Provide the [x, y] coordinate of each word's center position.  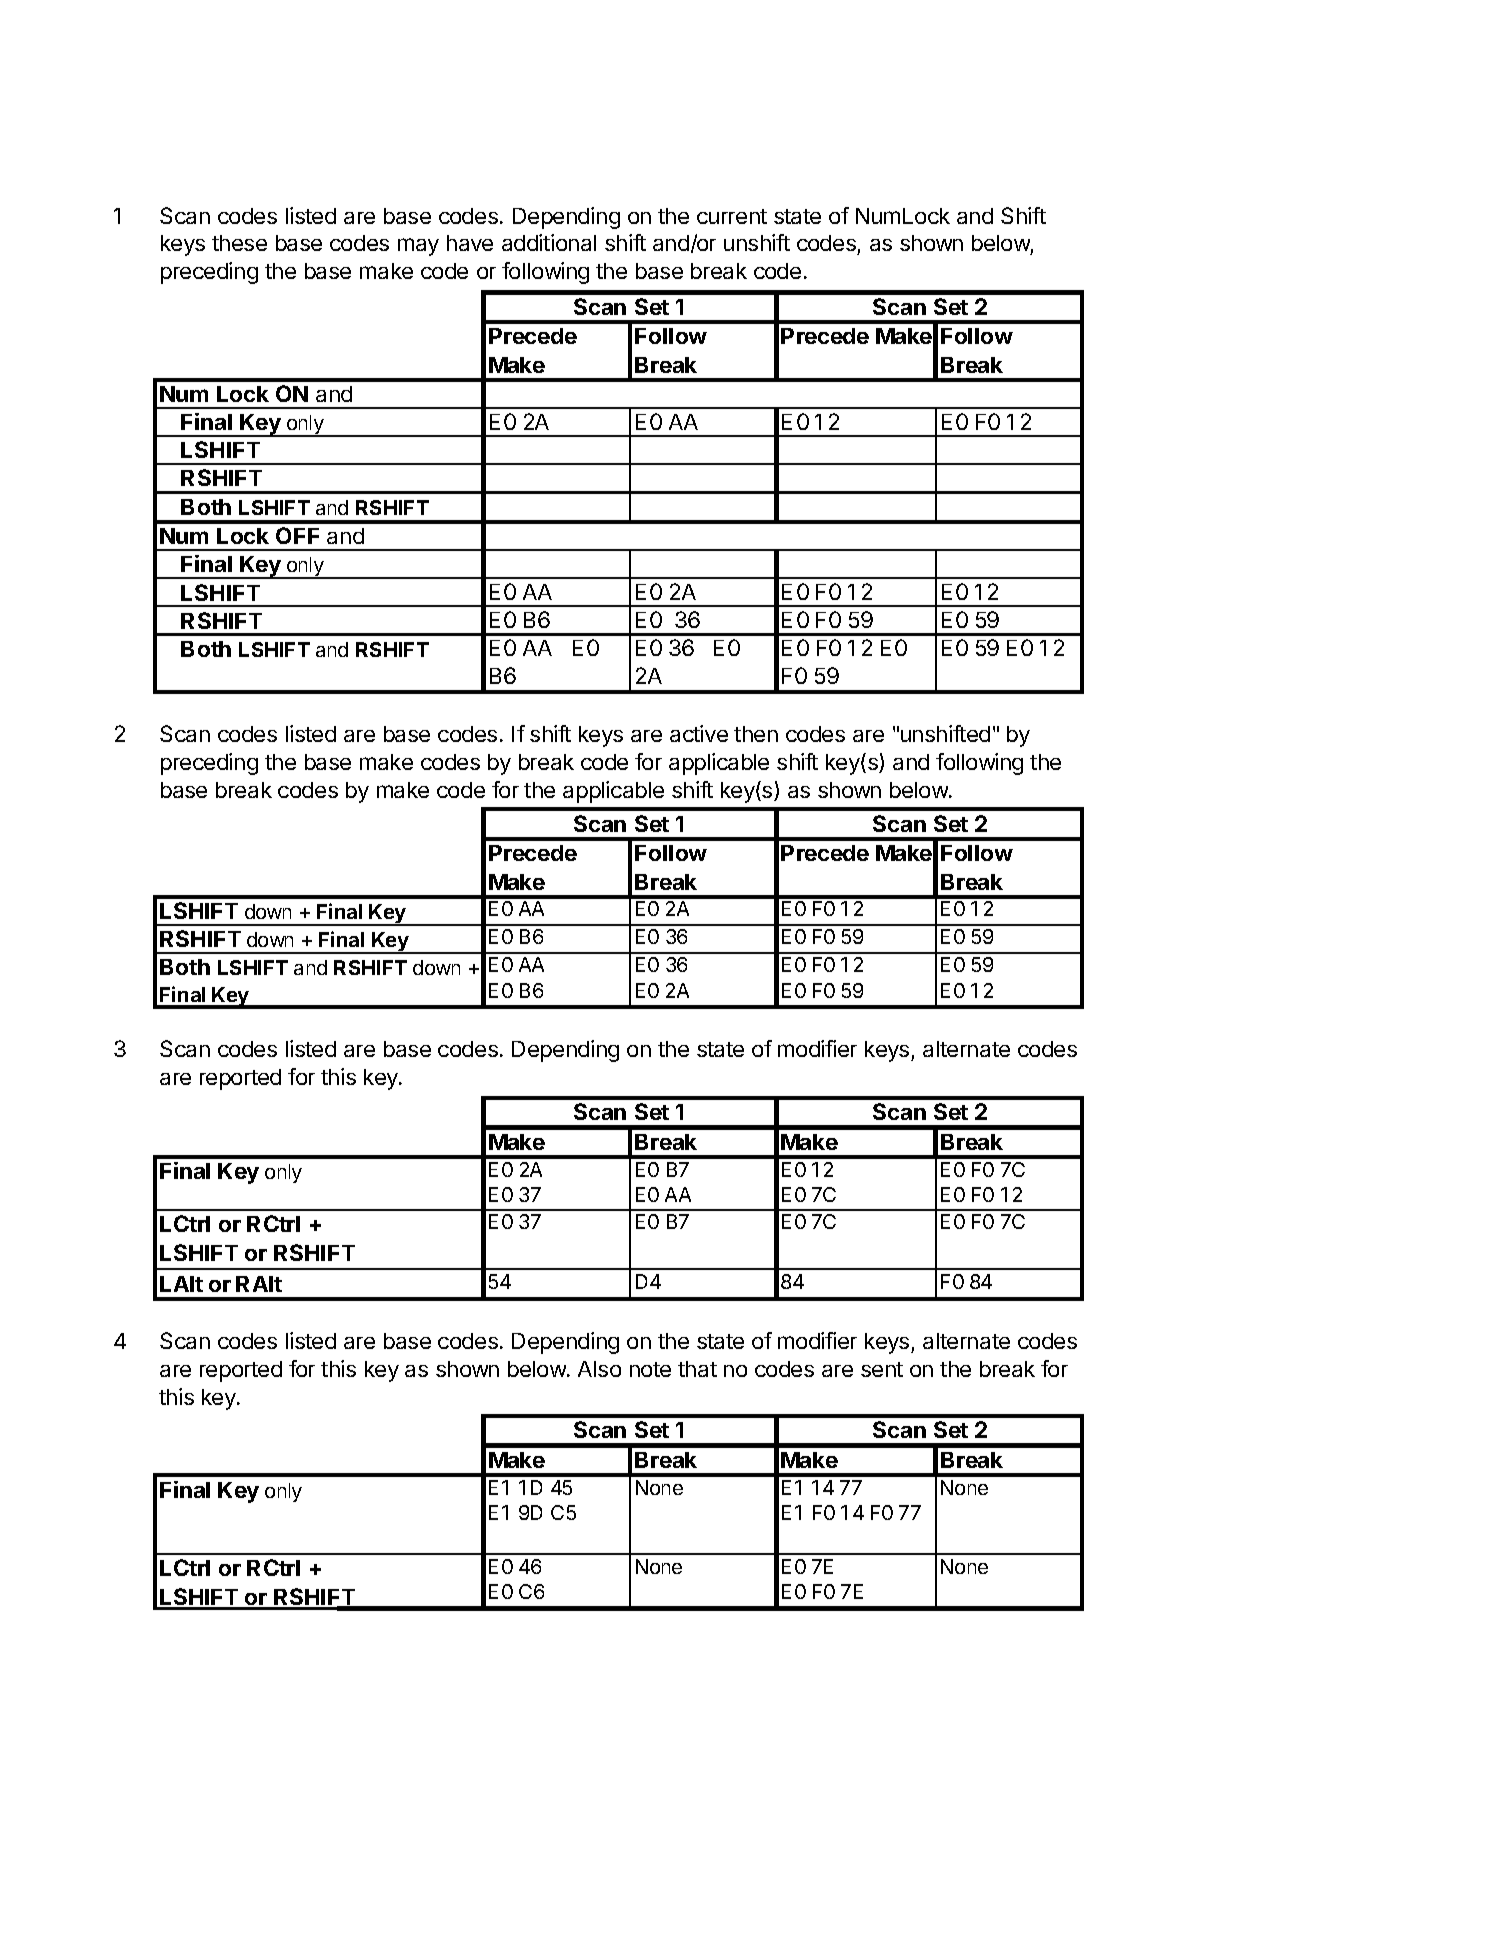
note [650, 1369]
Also [599, 1369]
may [418, 247]
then [756, 734]
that [697, 1369]
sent [882, 1369]
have [470, 243]
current [732, 216]
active [699, 733]
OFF [297, 535]
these [239, 243]
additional [549, 242]
